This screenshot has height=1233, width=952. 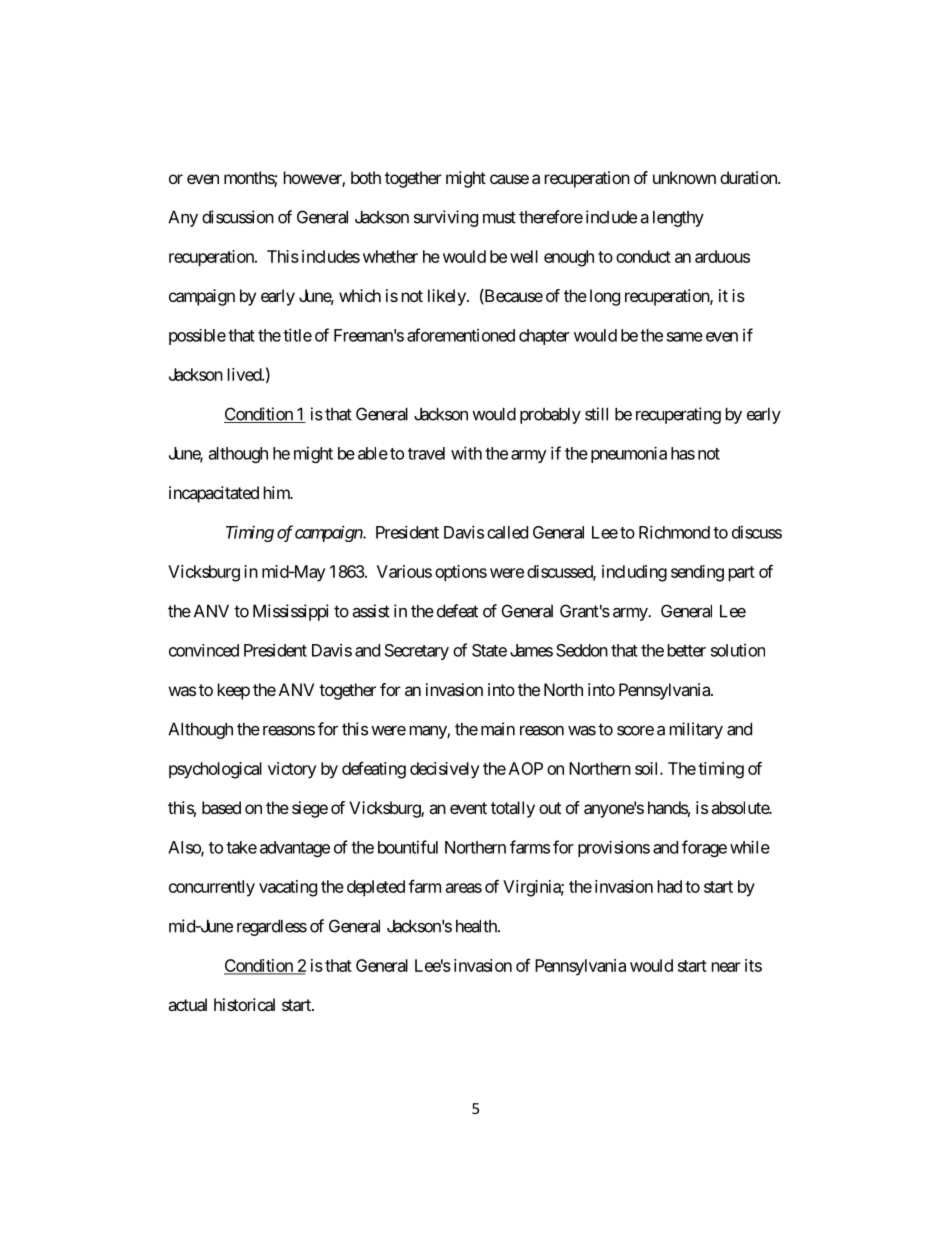 I want to click on called, so click(x=507, y=532).
